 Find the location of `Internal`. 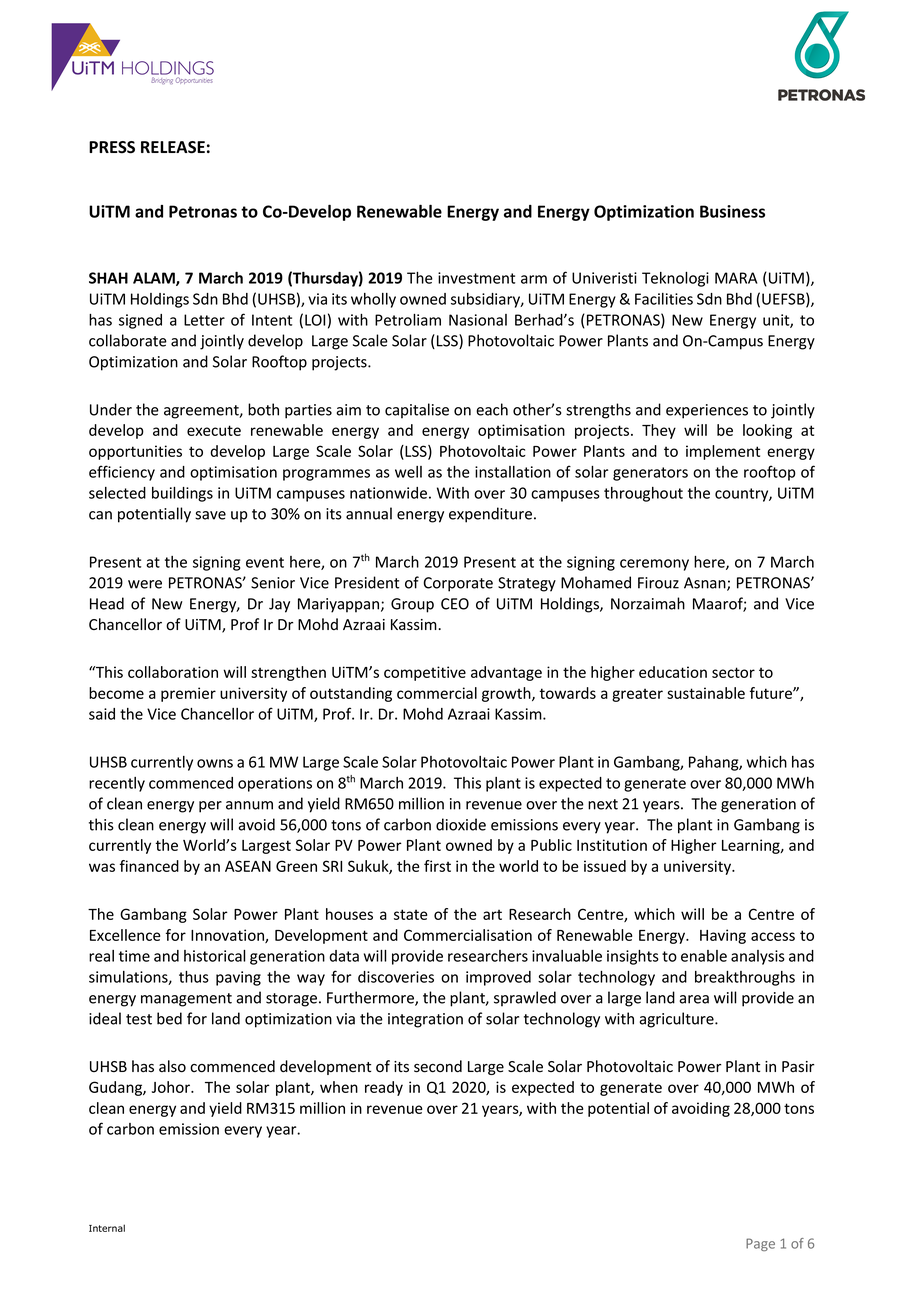

Internal is located at coordinates (107, 1228).
